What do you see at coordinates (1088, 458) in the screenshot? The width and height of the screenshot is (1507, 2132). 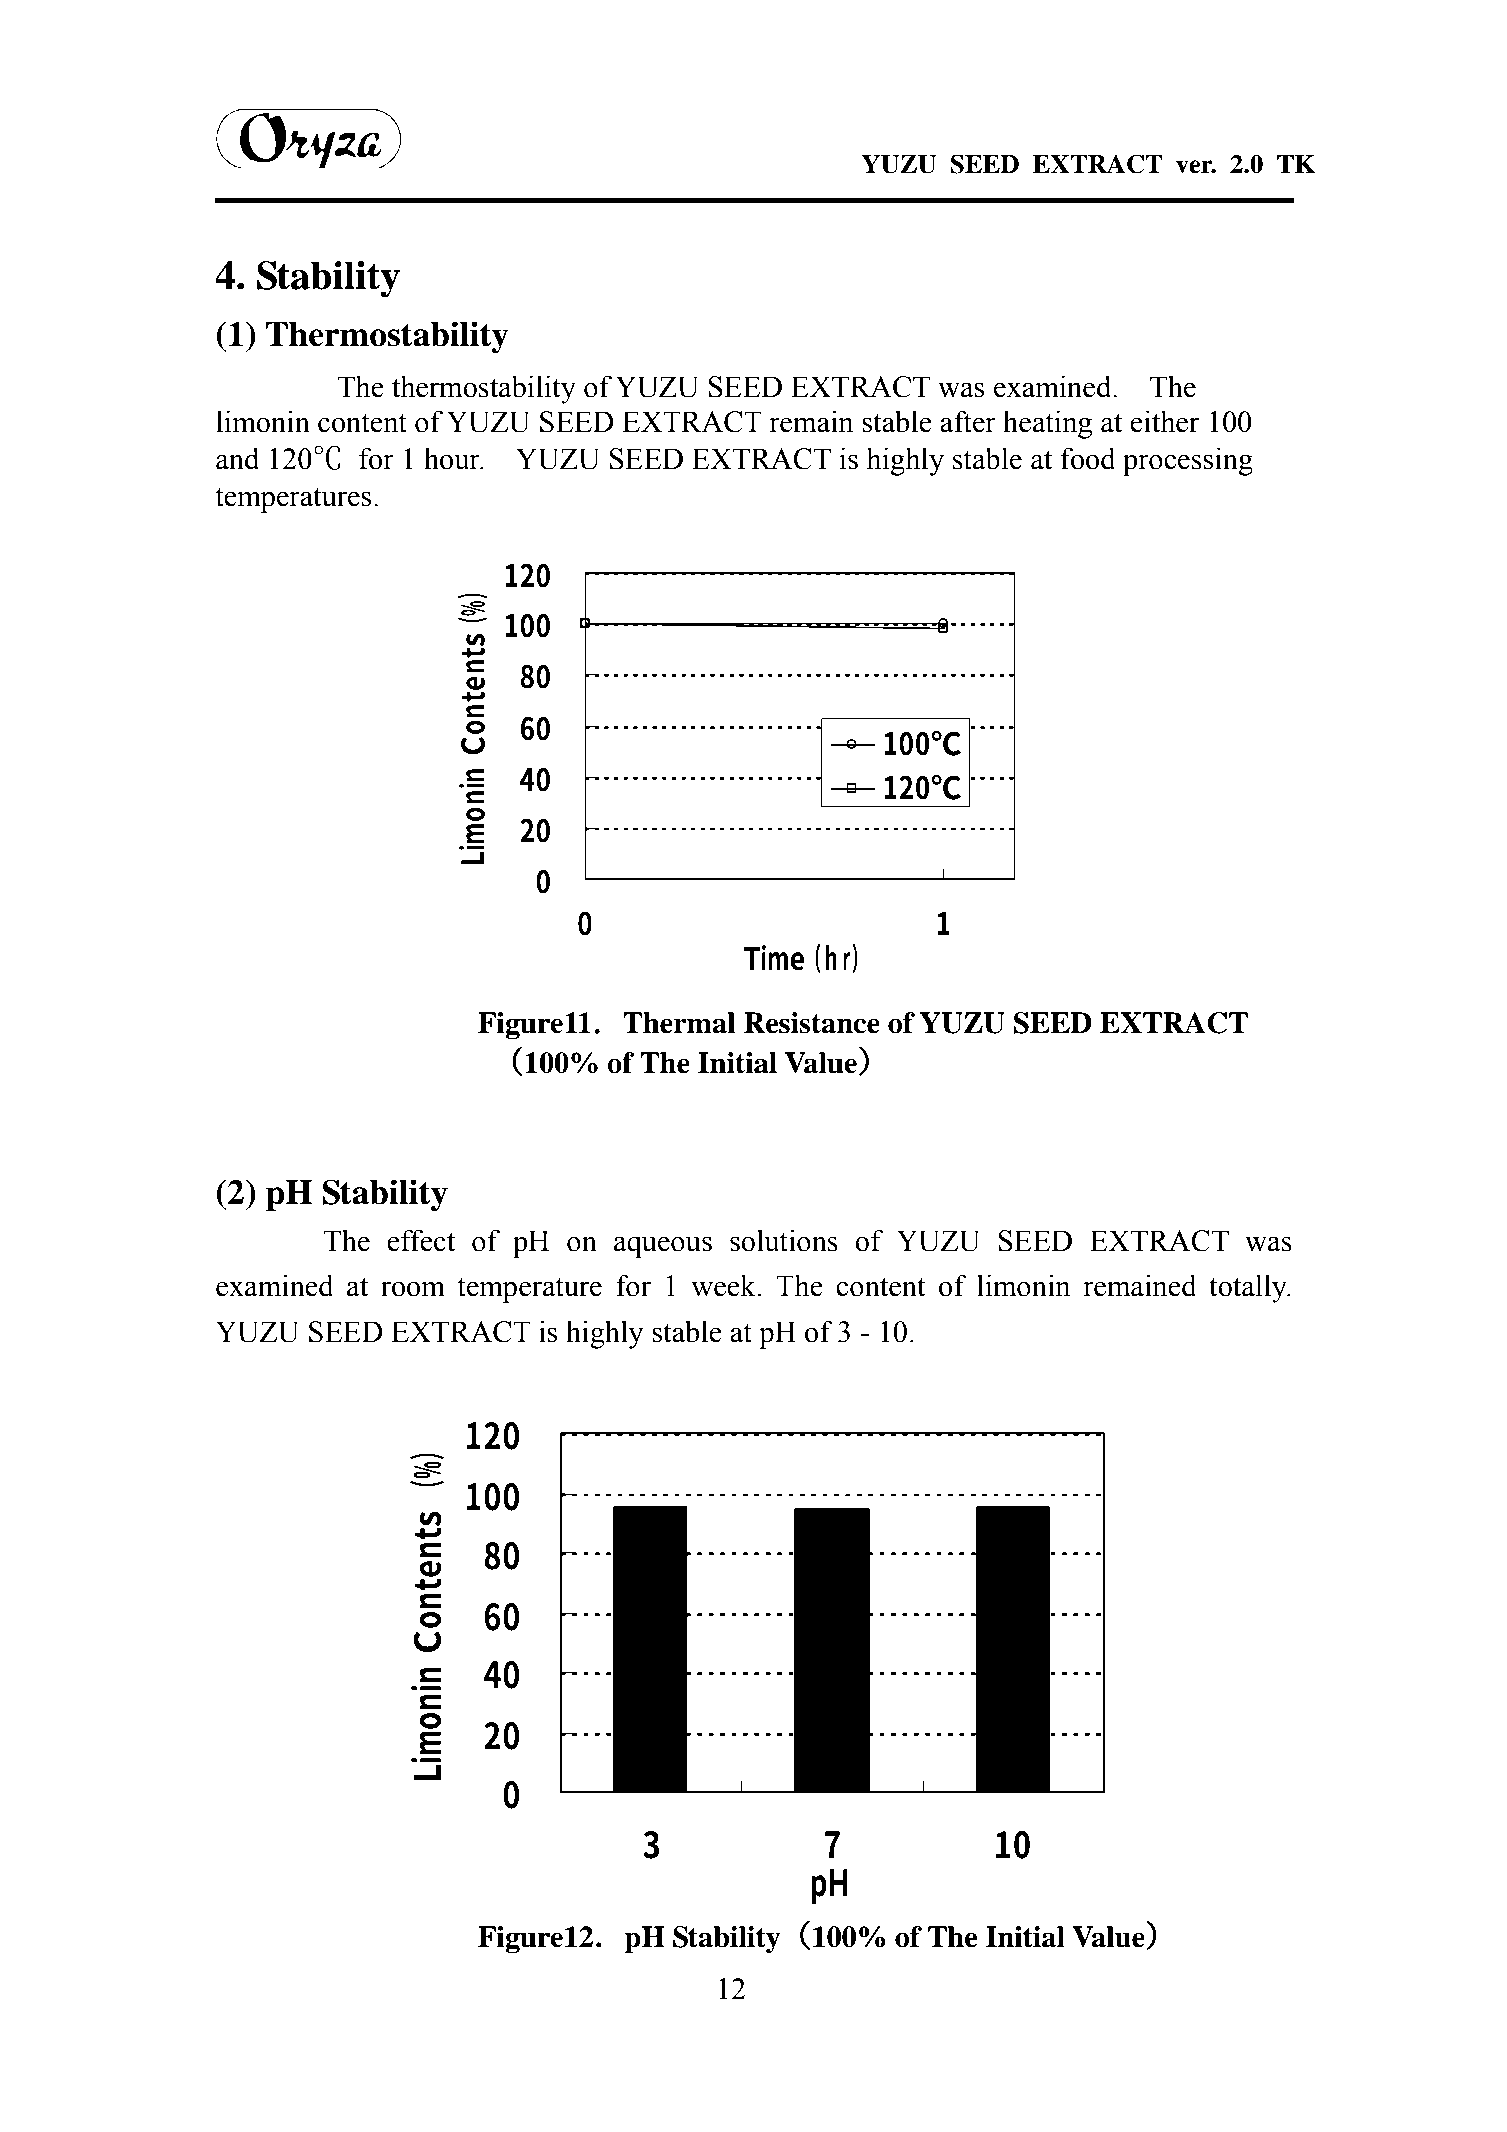 I see `food` at bounding box center [1088, 458].
